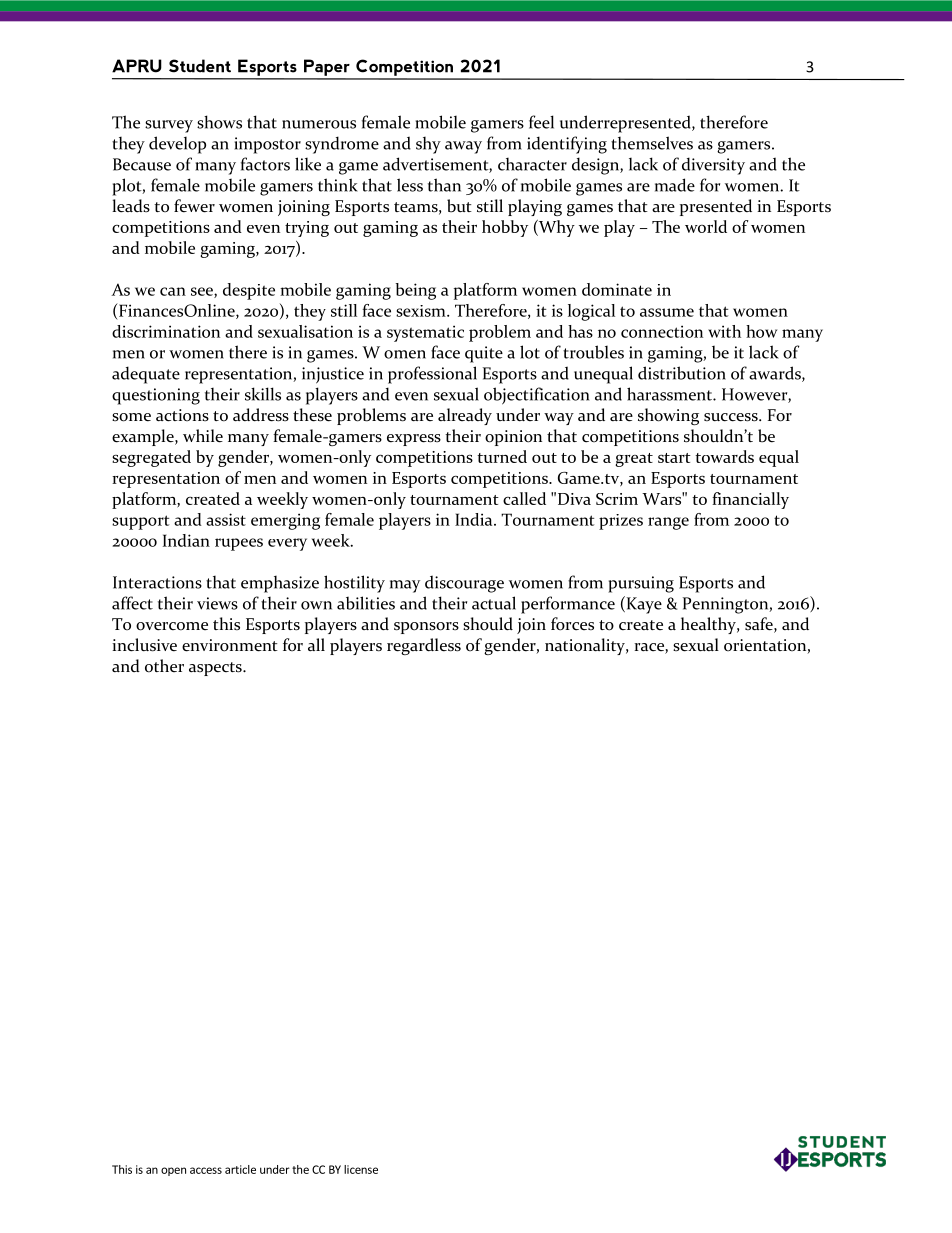 The image size is (952, 1233). Describe the element at coordinates (682, 373) in the screenshot. I see `distribution` at that location.
